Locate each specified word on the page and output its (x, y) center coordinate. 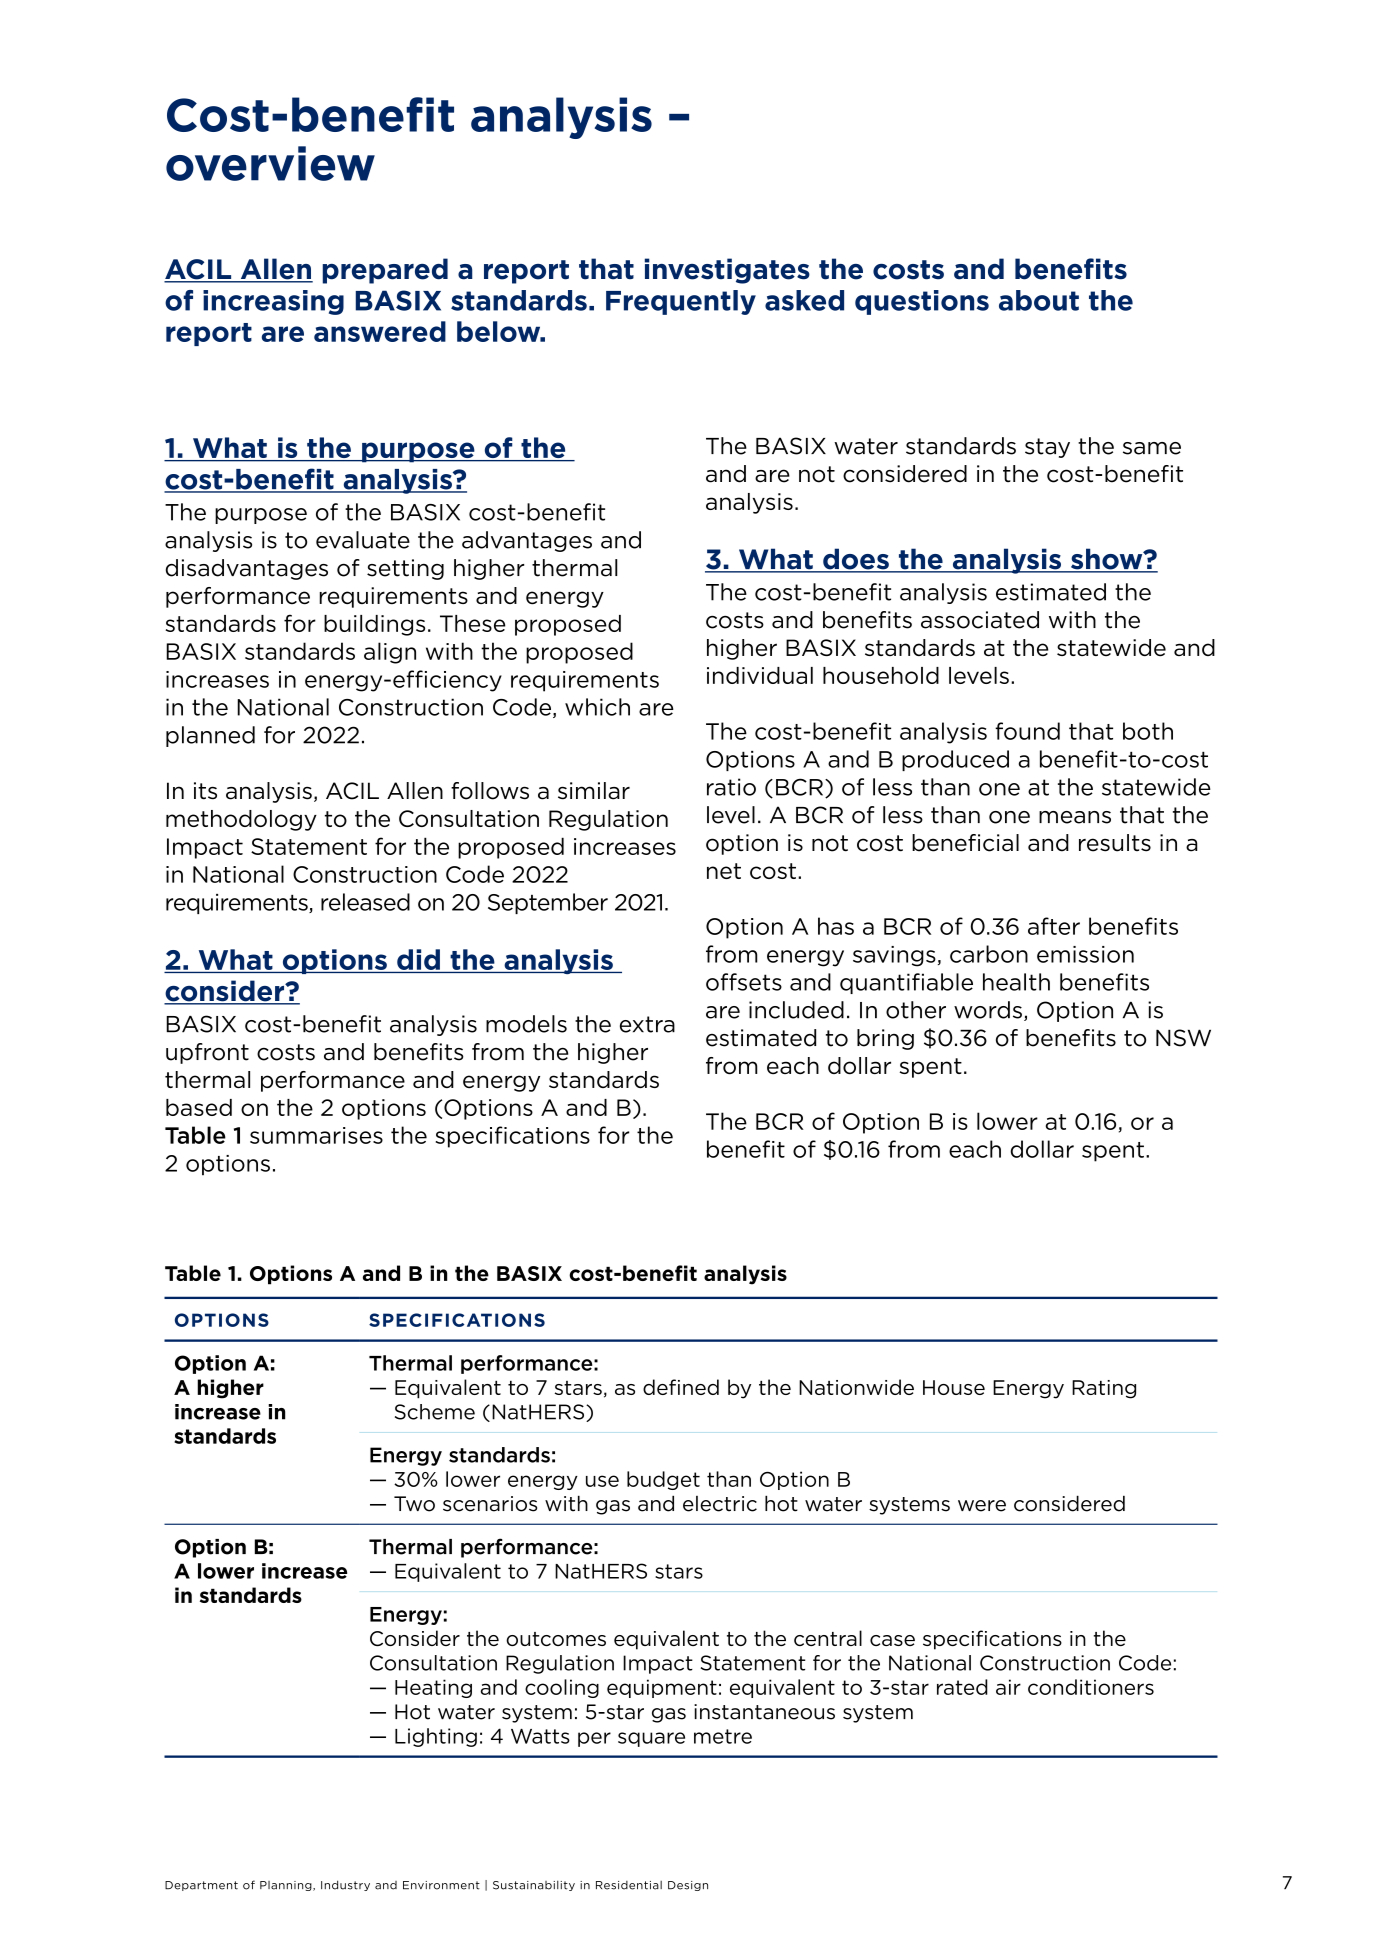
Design (688, 1886)
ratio (731, 787)
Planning (287, 1886)
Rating (1104, 1389)
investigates (727, 271)
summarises (316, 1135)
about (1039, 300)
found (1027, 731)
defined (681, 1387)
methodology (241, 820)
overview (270, 163)
